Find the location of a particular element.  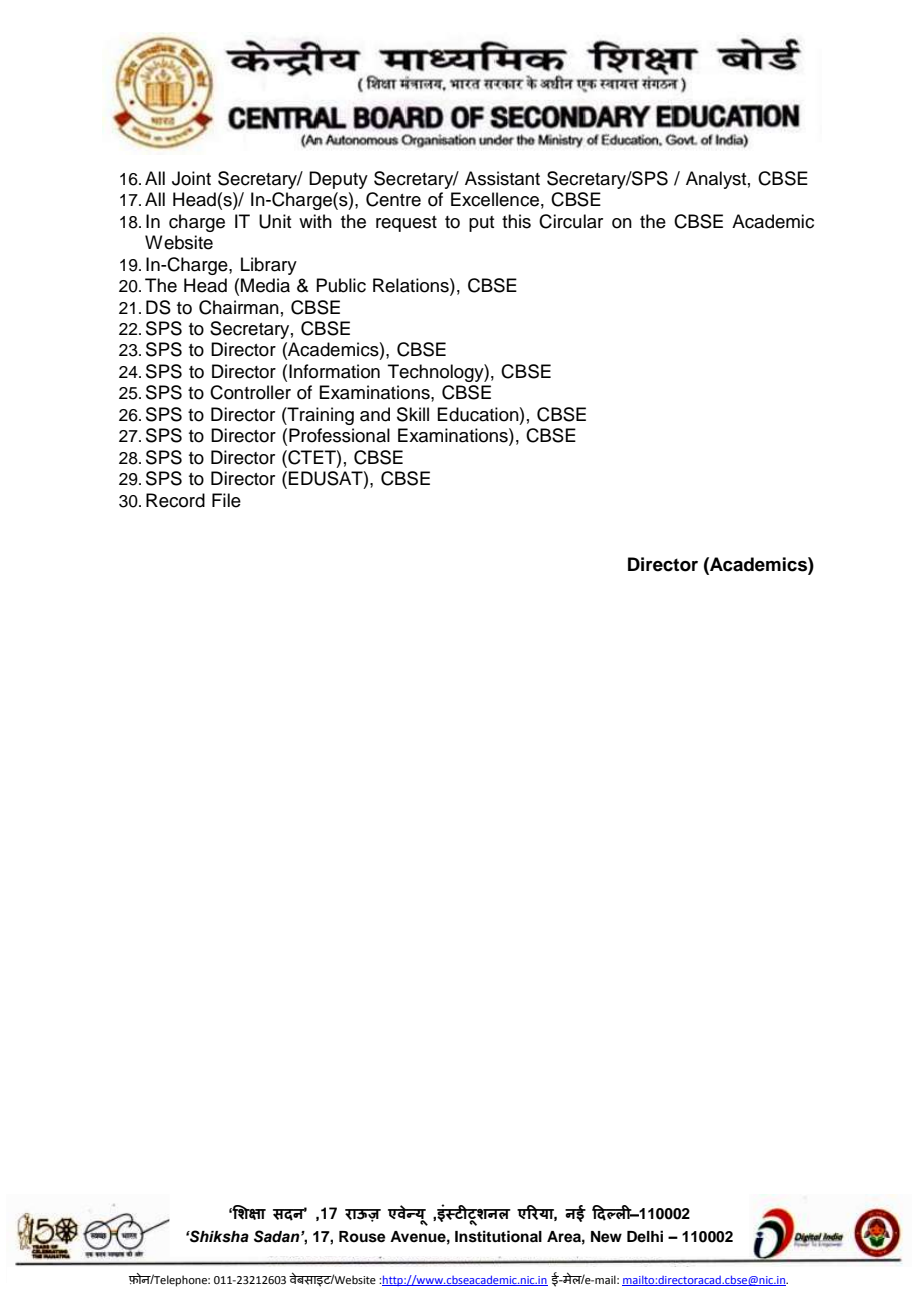

Professional is located at coordinates (339, 435).
